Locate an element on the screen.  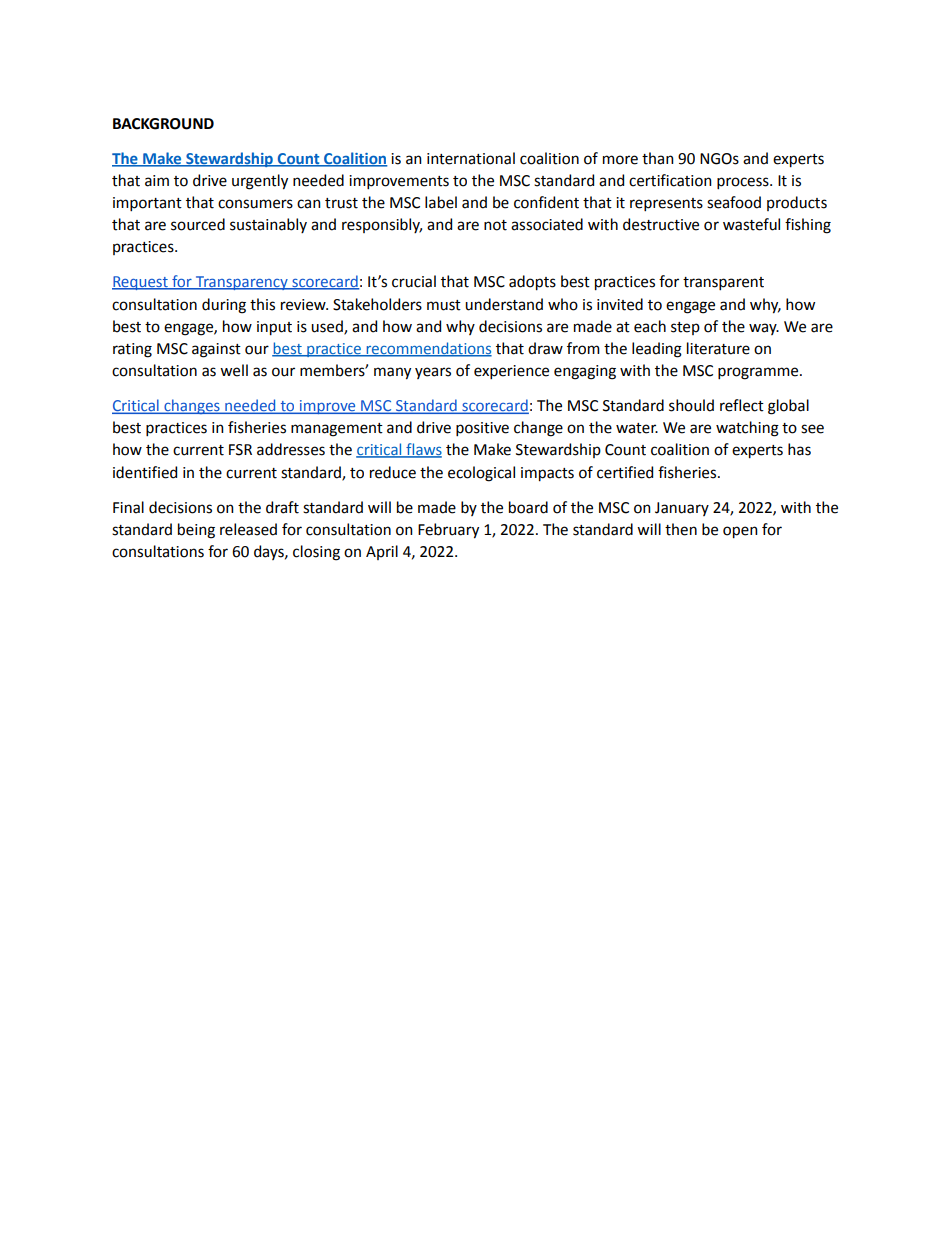
open is located at coordinates (740, 532).
